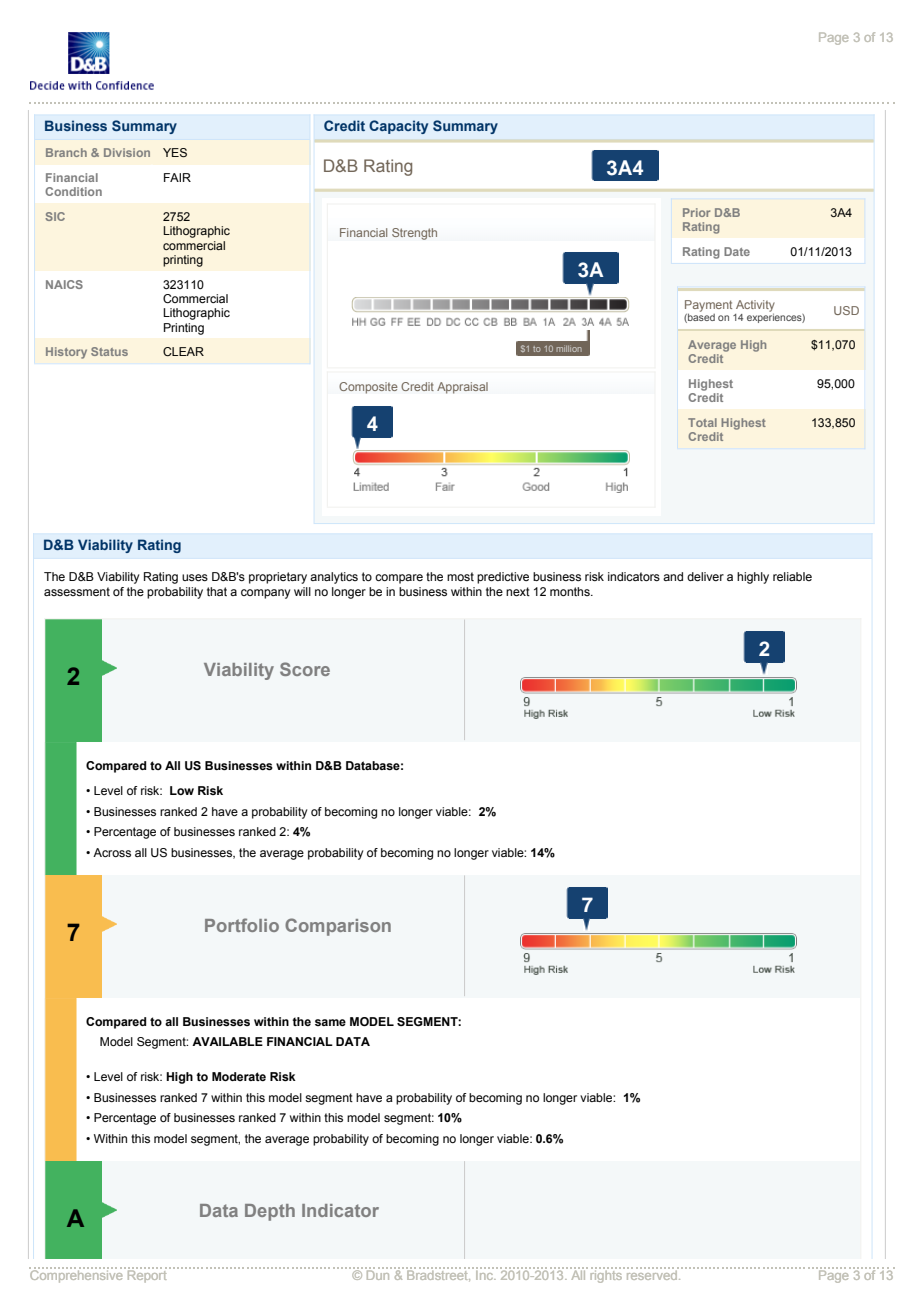 Image resolution: width=924 pixels, height=1308 pixels. I want to click on Prior, so click(696, 212).
